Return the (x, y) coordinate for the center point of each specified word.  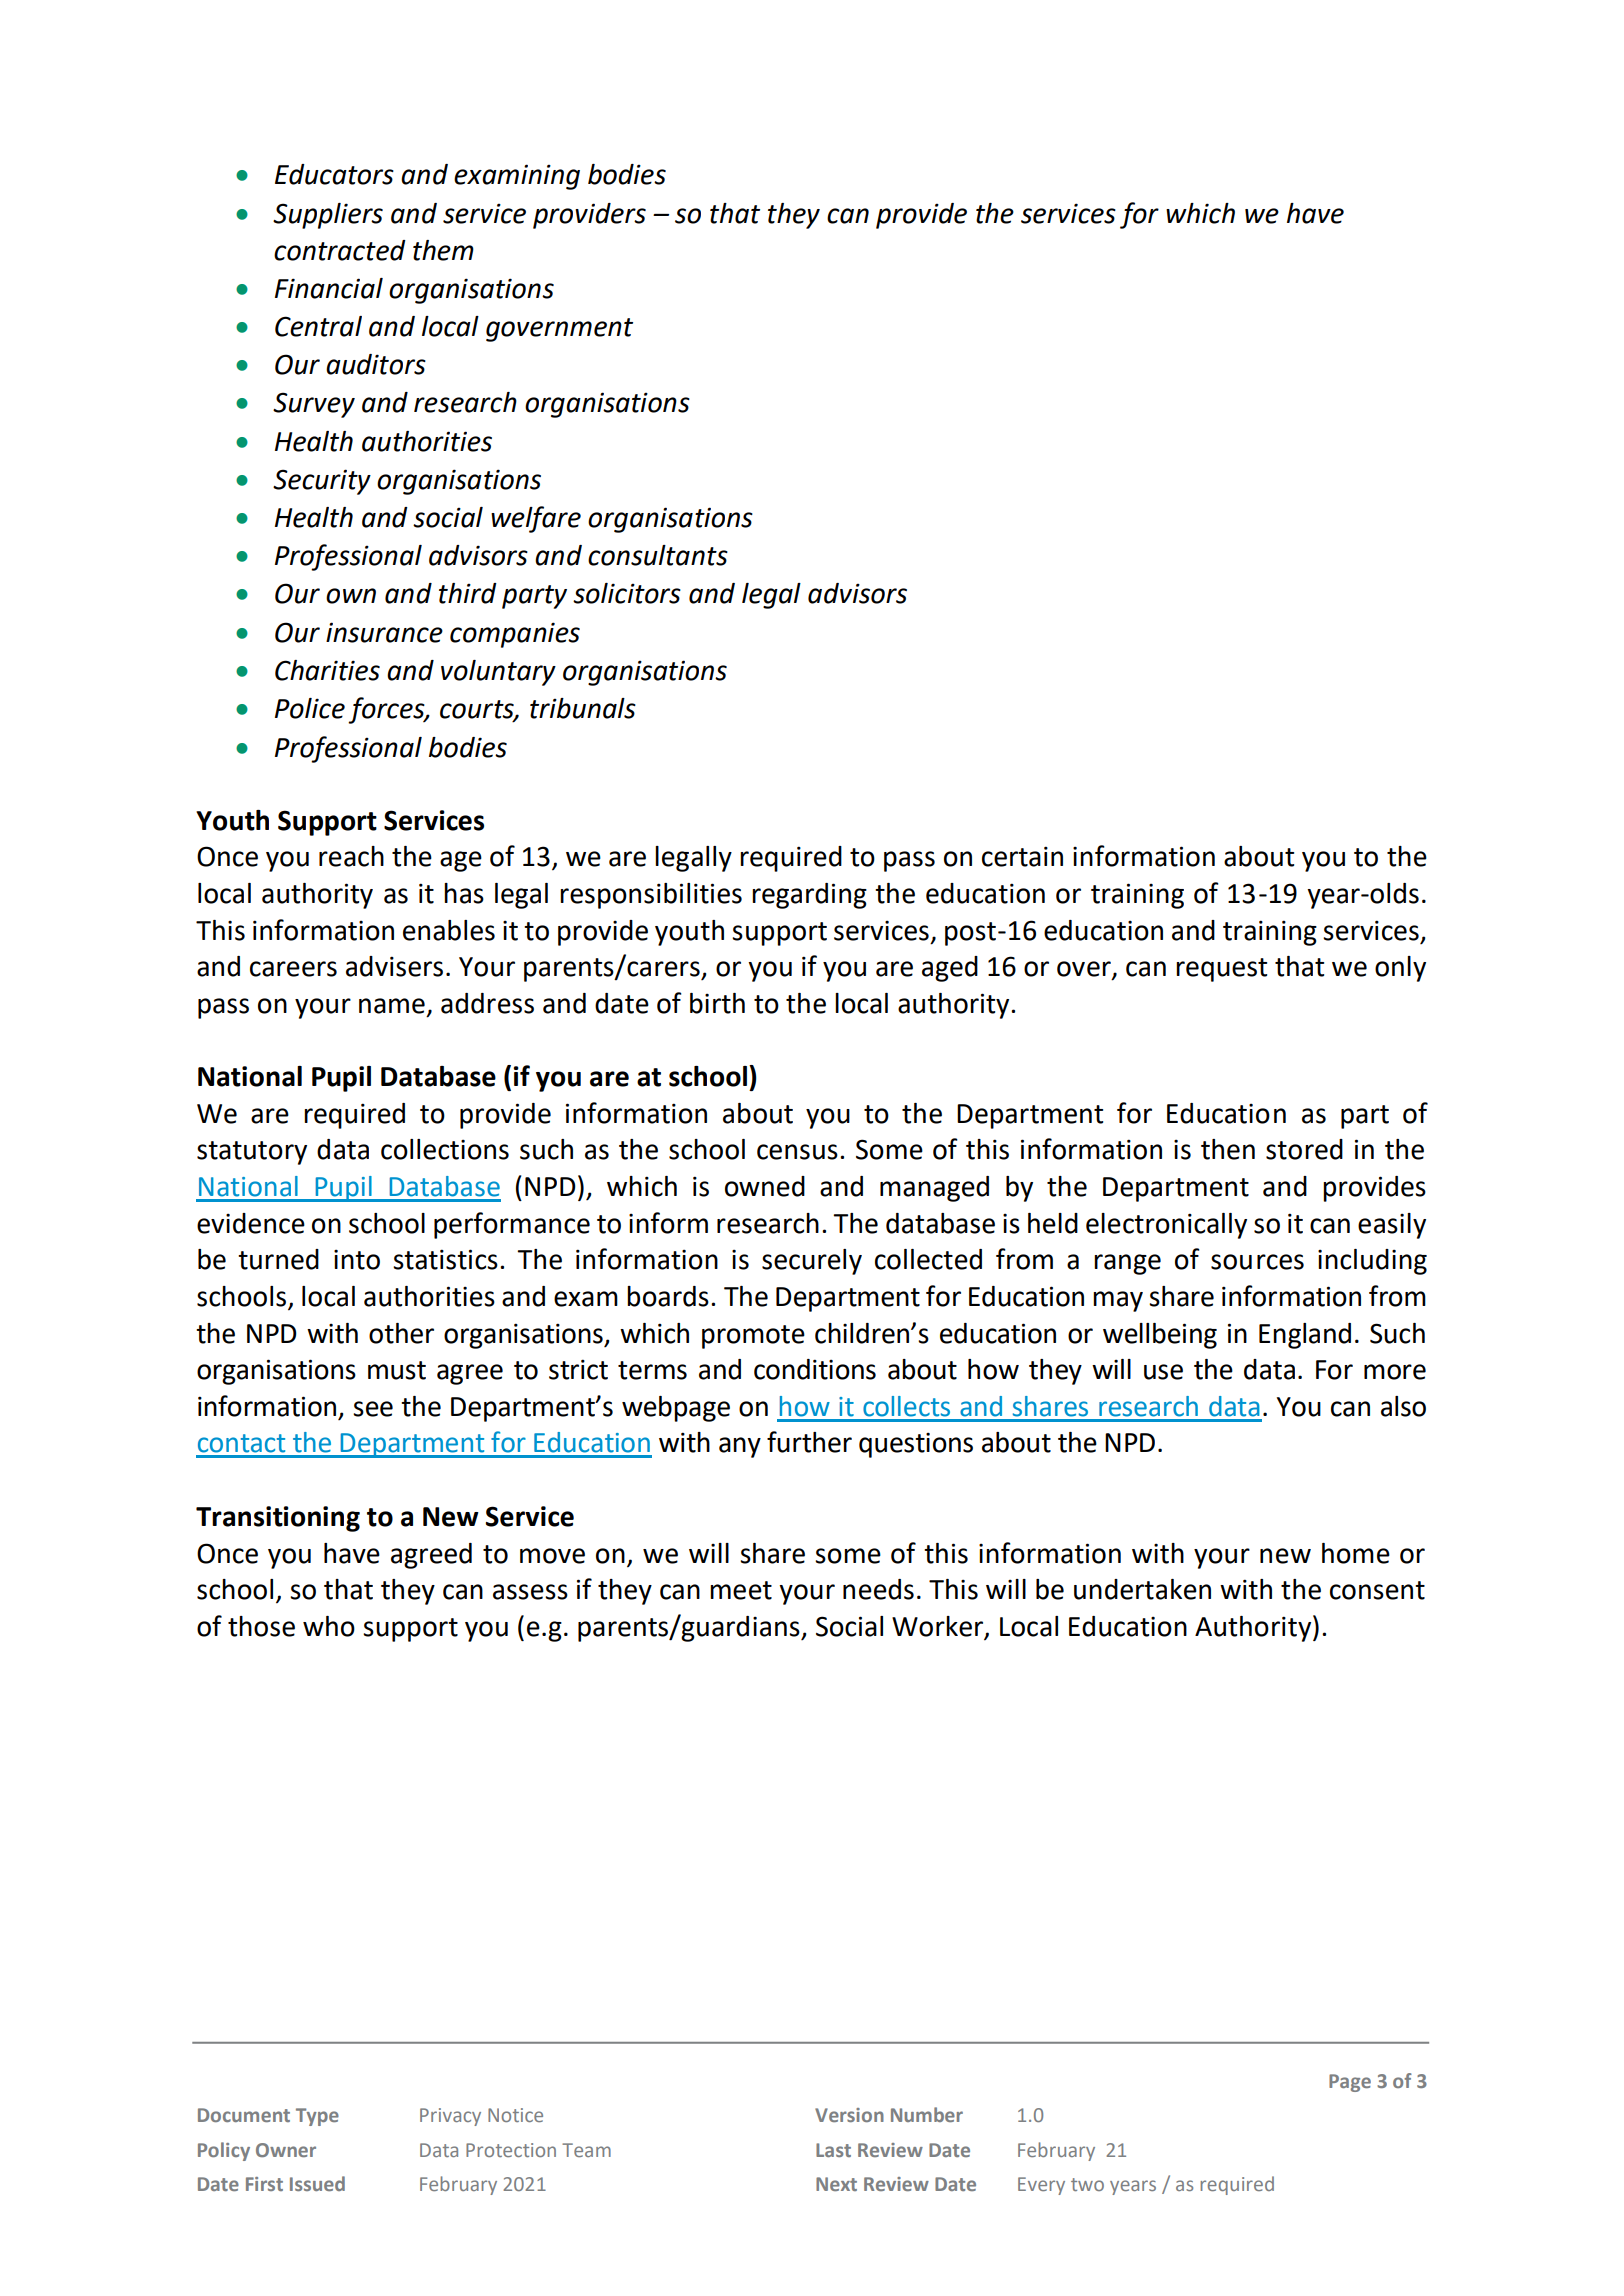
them (443, 250)
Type (317, 2117)
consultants (658, 555)
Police (310, 708)
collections (445, 1149)
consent (1377, 1590)
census (797, 1152)
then (1228, 1149)
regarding (809, 896)
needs (878, 1589)
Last (833, 2150)
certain (1022, 856)
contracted (340, 250)
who (329, 1626)
